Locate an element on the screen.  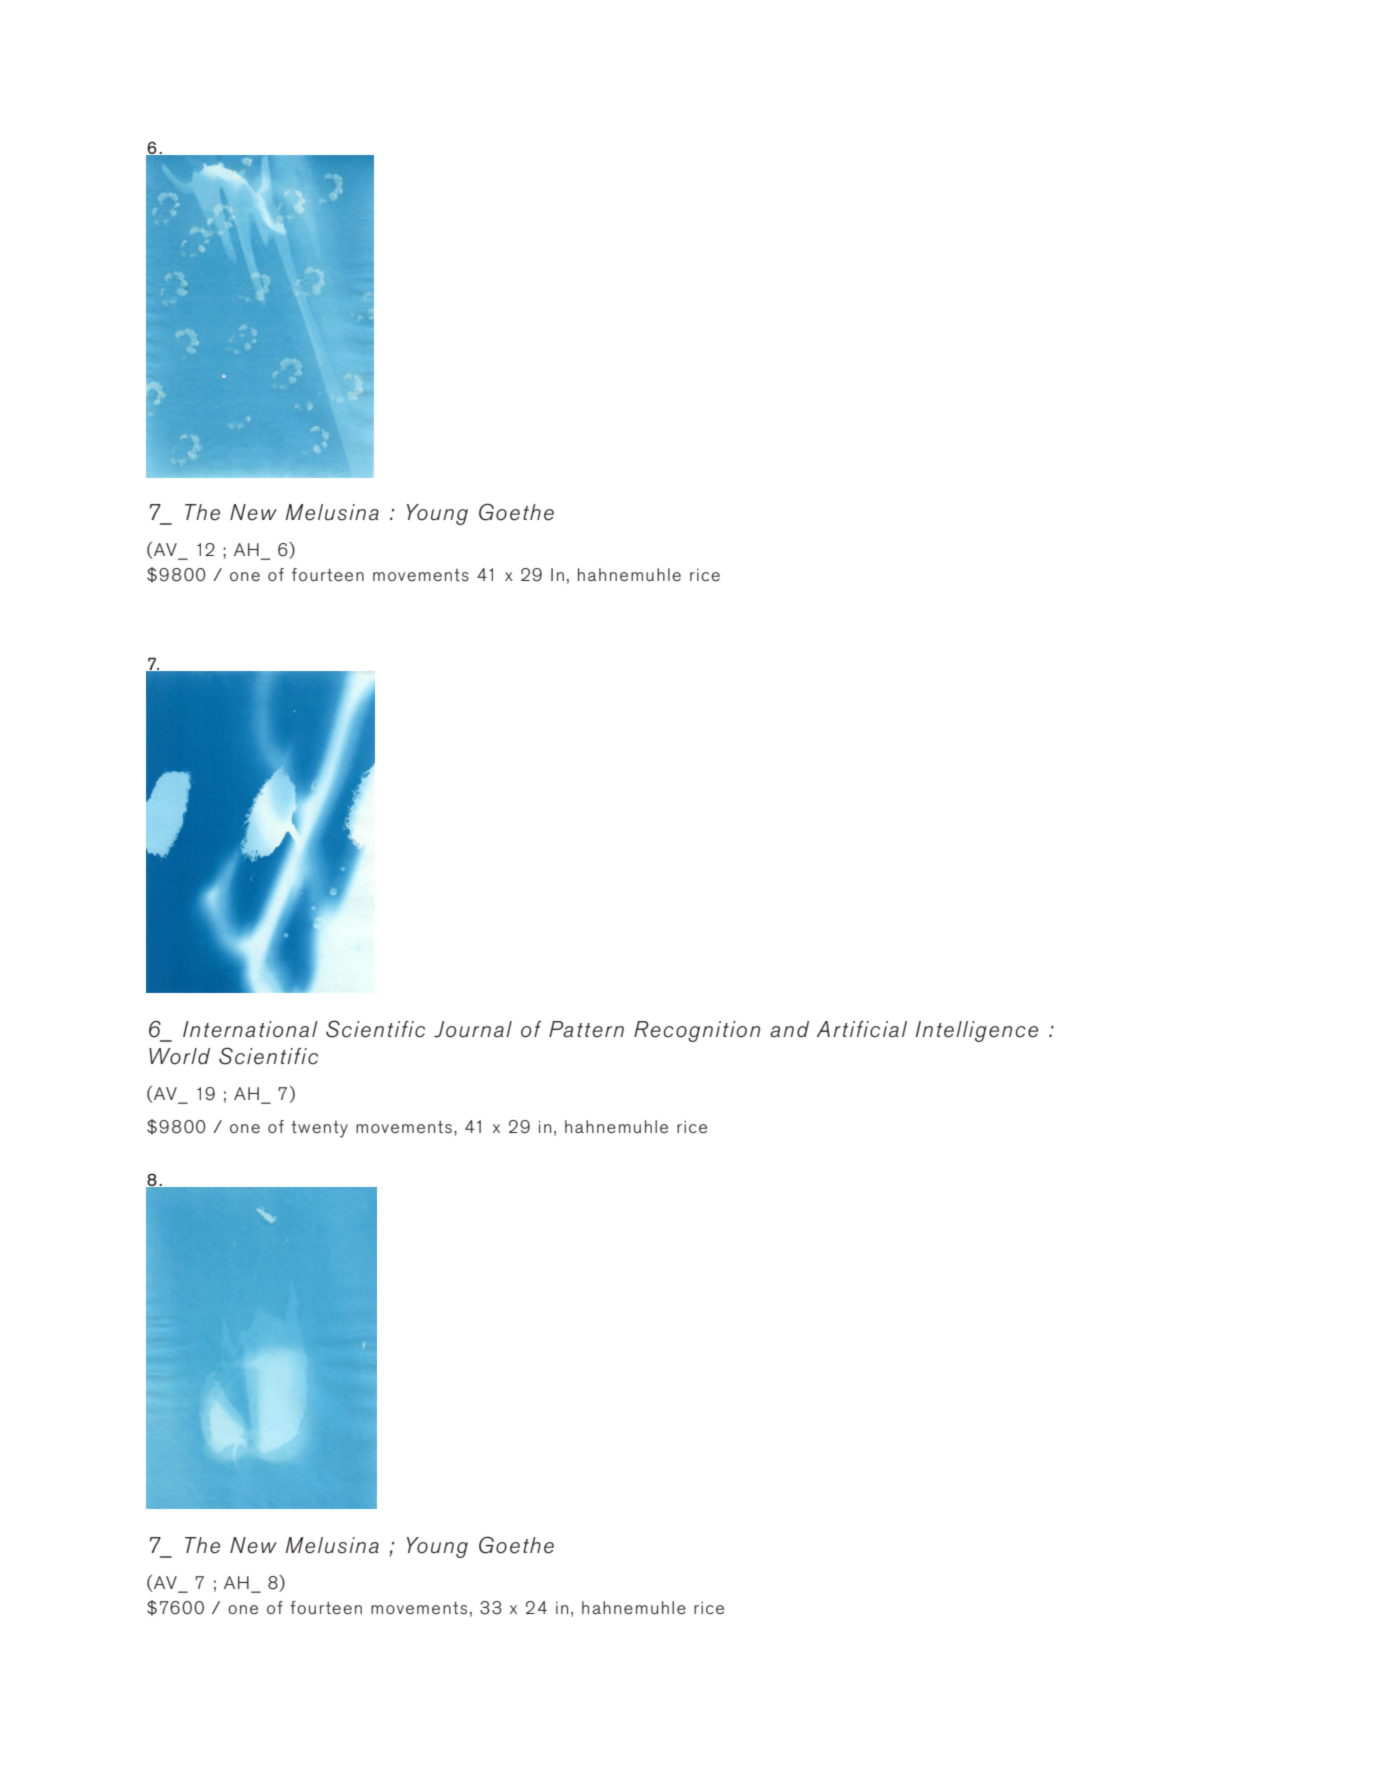
Pattern is located at coordinates (586, 1029).
